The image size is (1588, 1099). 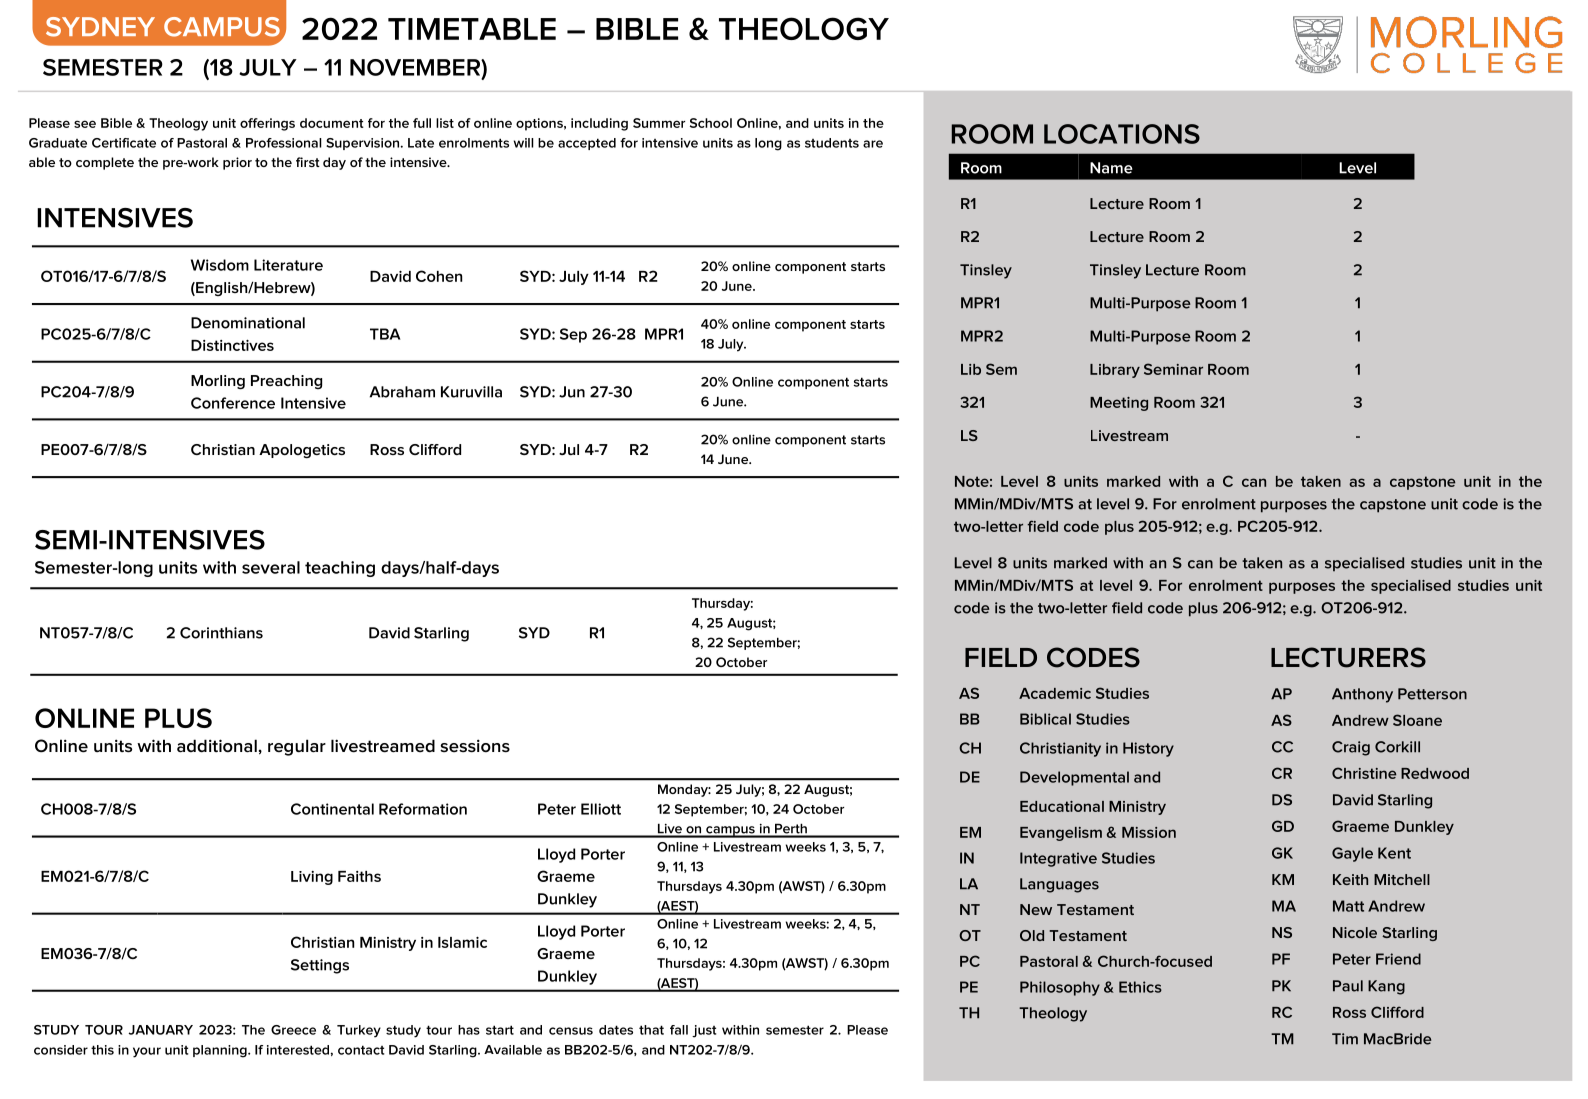 I want to click on Christine, so click(x=1364, y=773).
